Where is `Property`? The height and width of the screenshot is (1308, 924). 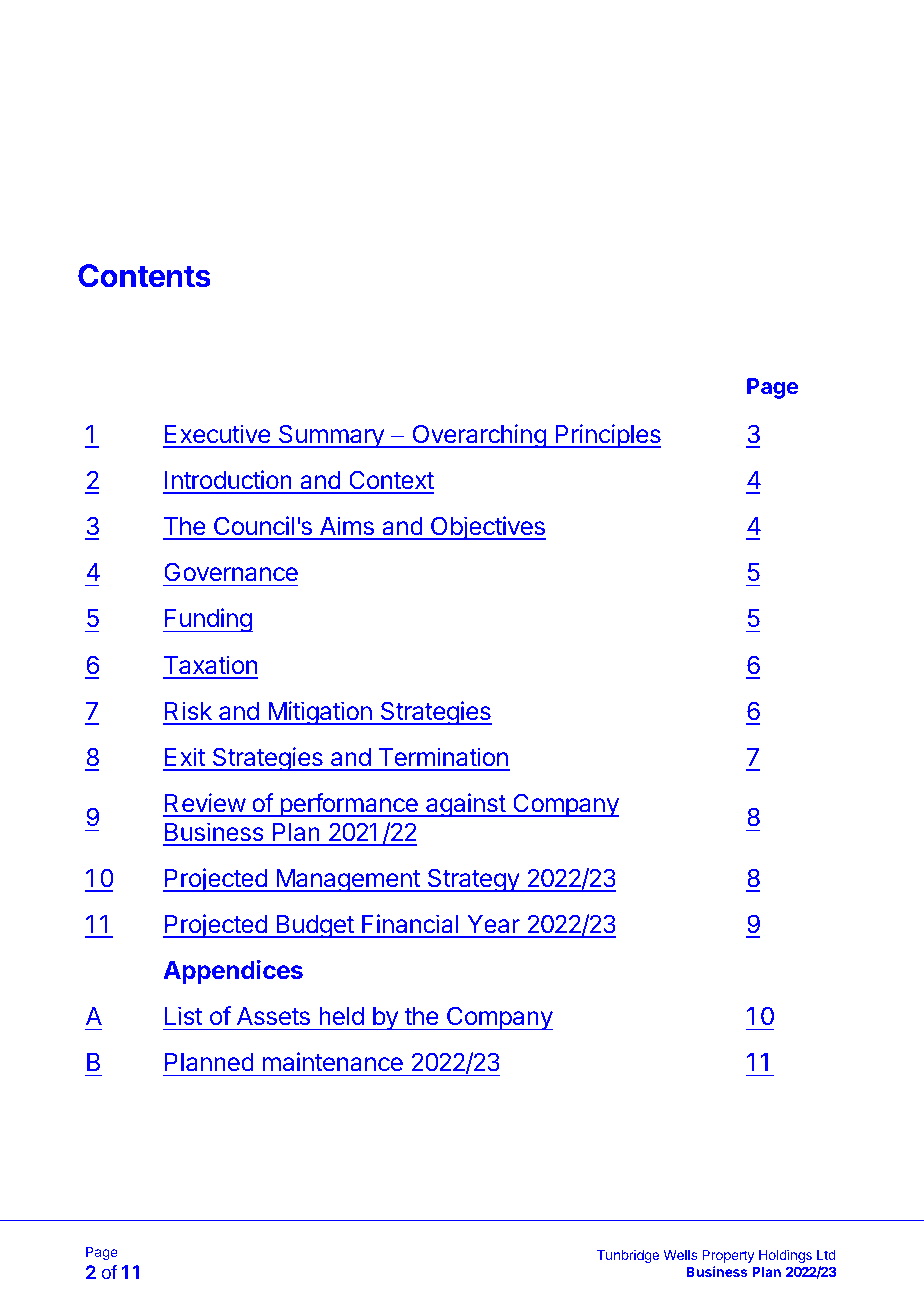
Property is located at coordinates (728, 1256).
